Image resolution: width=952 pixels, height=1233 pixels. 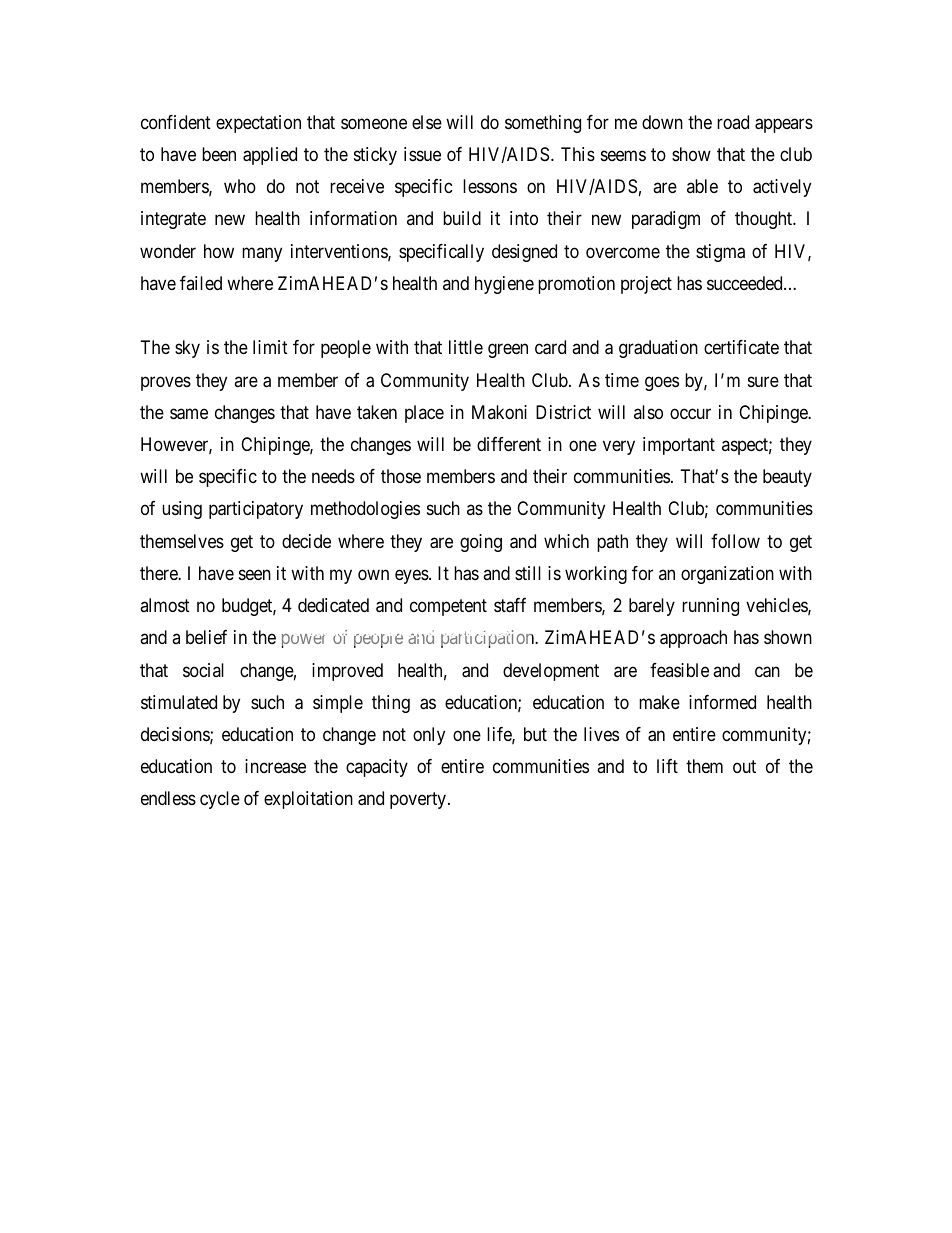 I want to click on road, so click(x=733, y=122).
